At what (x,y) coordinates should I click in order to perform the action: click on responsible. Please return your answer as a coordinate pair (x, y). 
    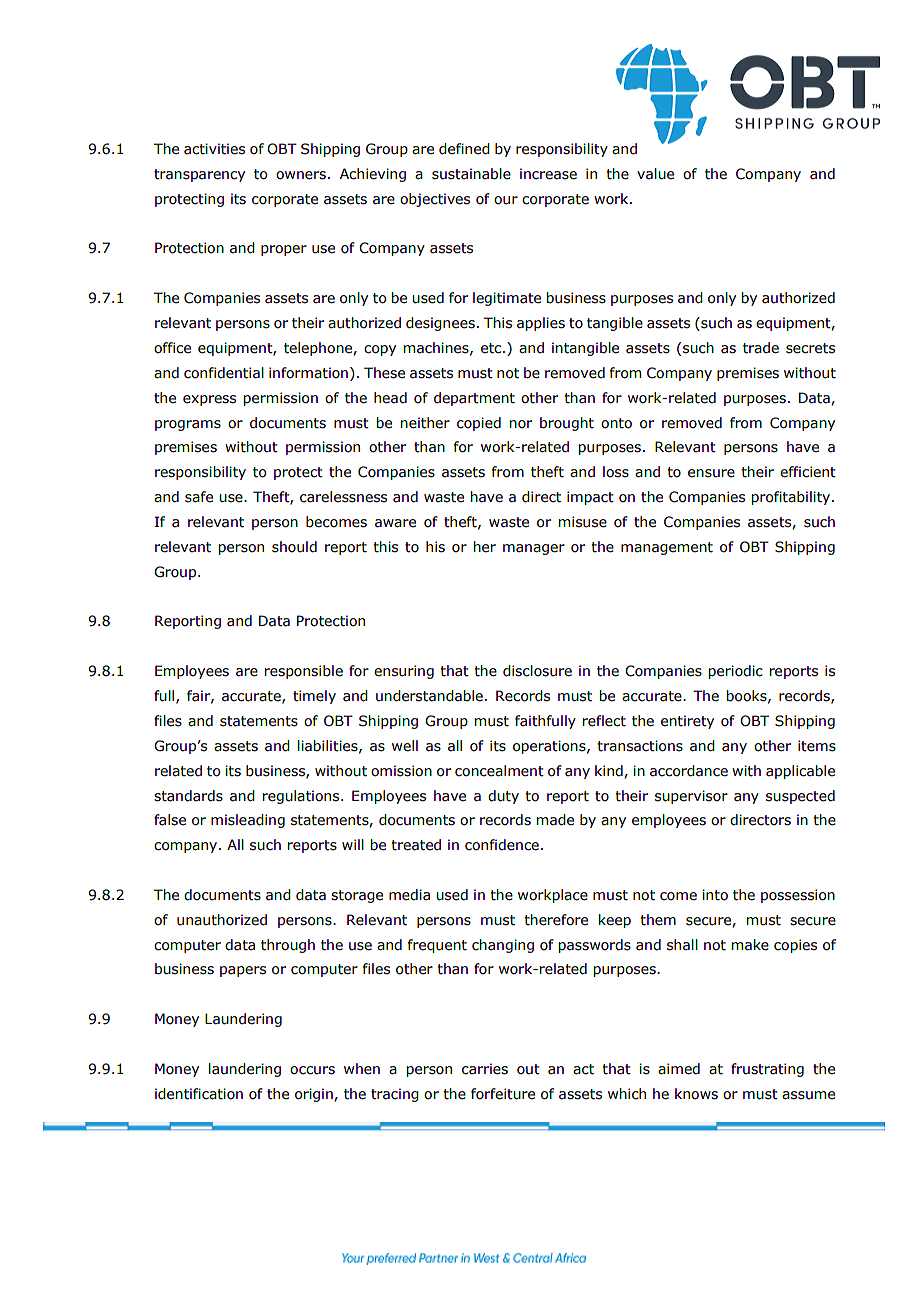
    Looking at the image, I should click on (304, 672).
